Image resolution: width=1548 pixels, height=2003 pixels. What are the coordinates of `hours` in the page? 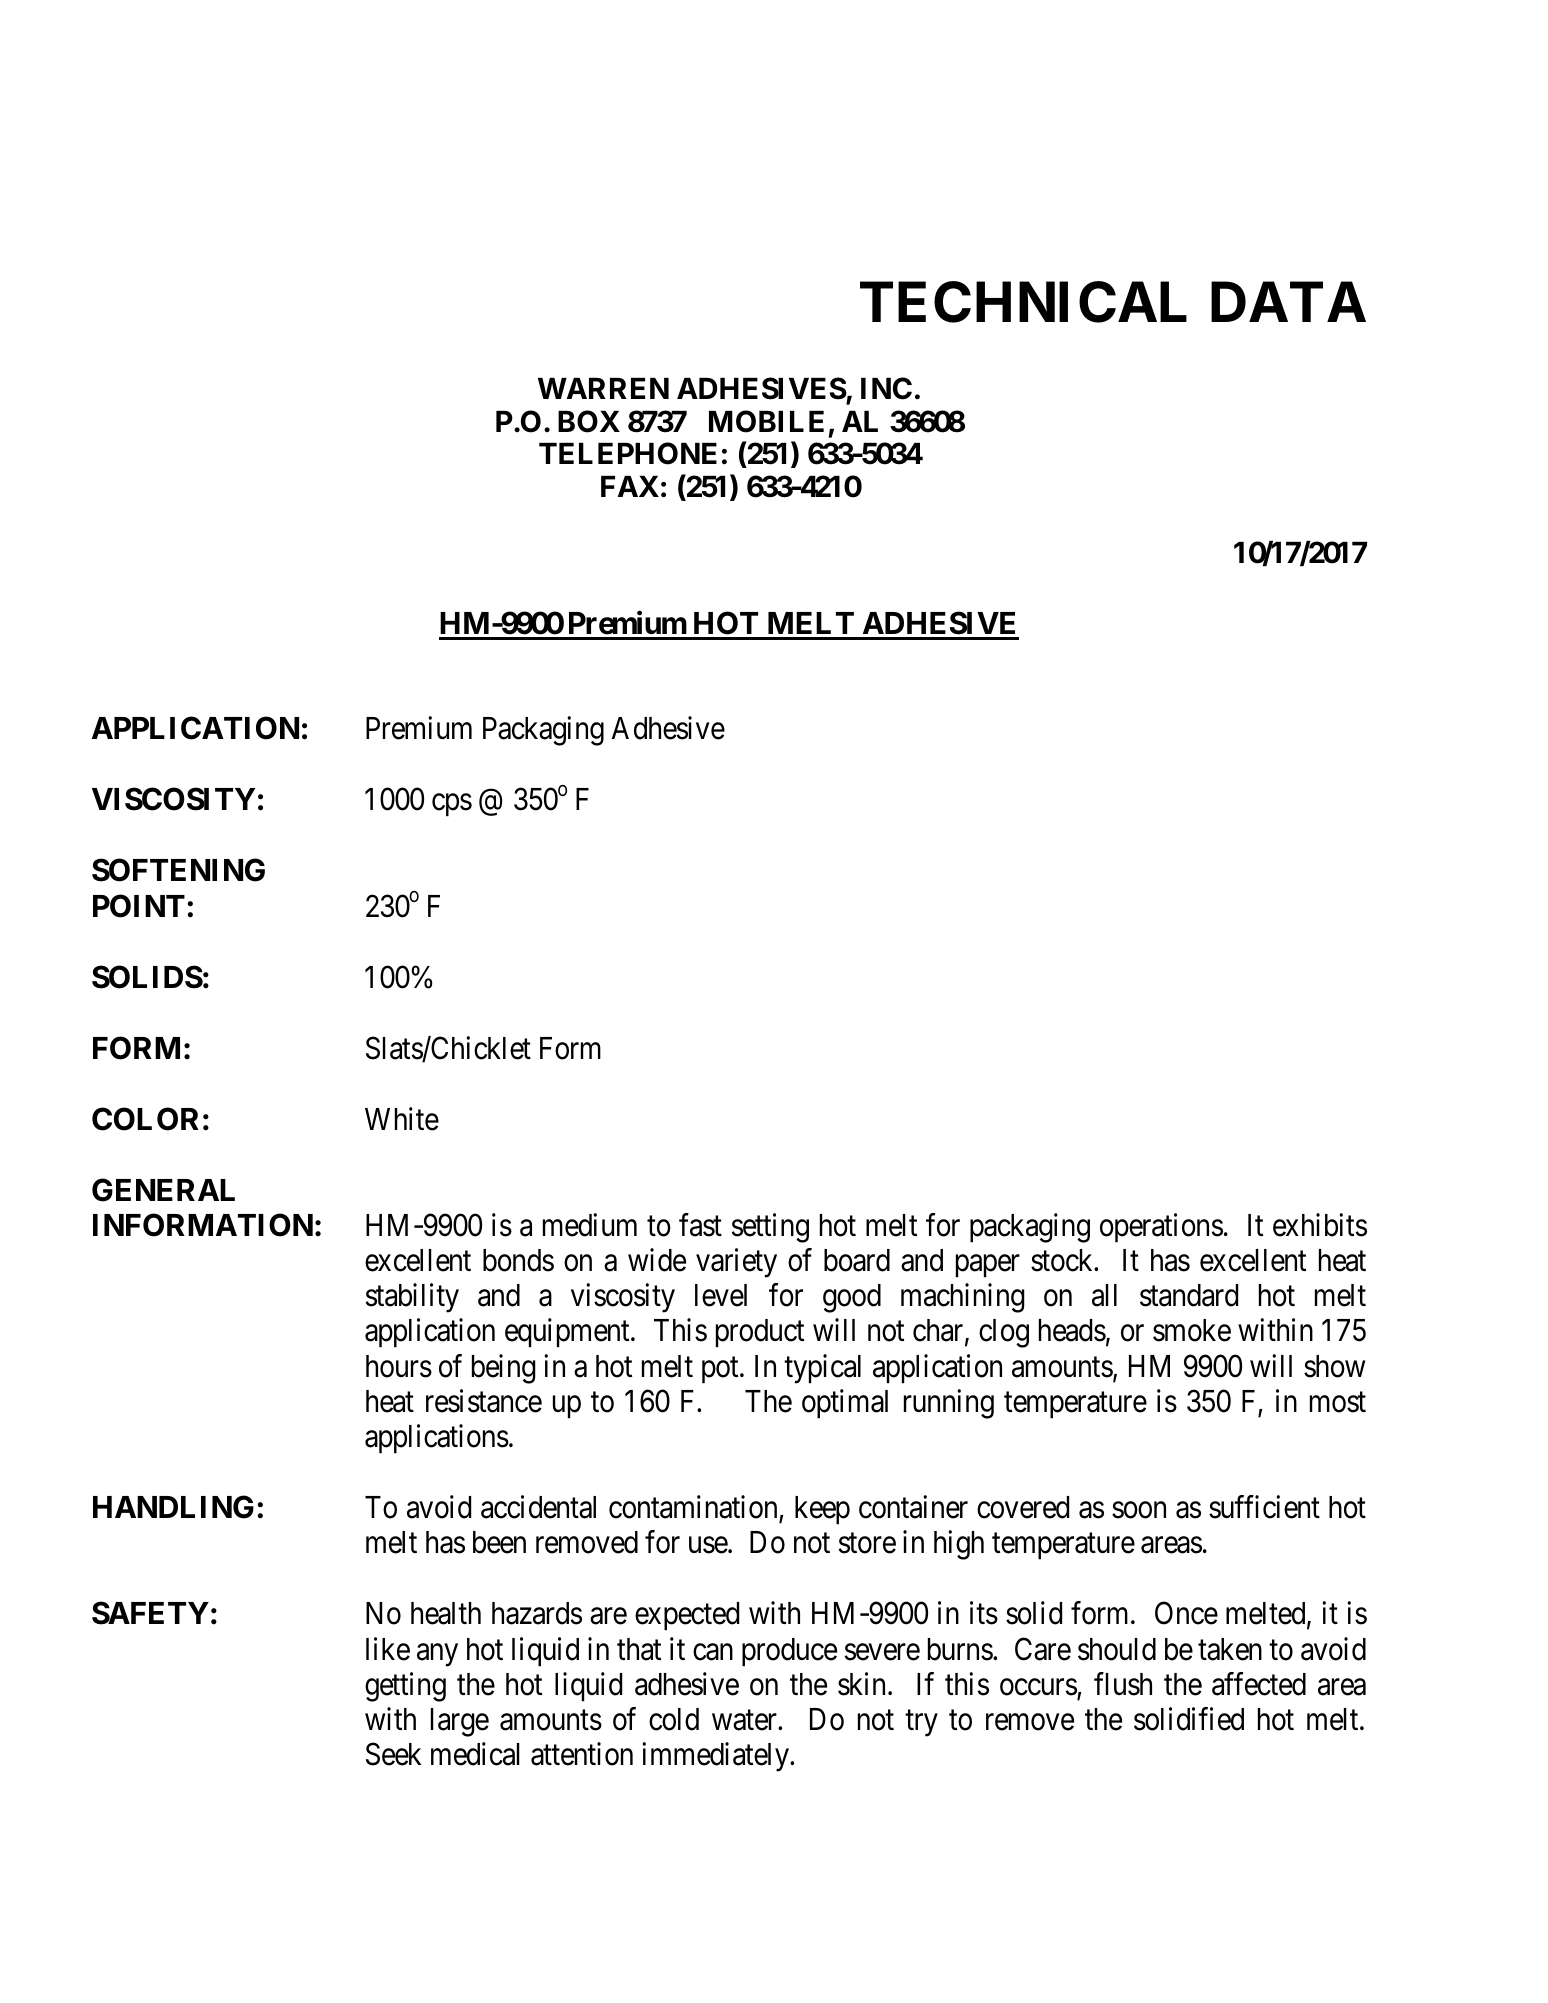 It's located at (399, 1366).
